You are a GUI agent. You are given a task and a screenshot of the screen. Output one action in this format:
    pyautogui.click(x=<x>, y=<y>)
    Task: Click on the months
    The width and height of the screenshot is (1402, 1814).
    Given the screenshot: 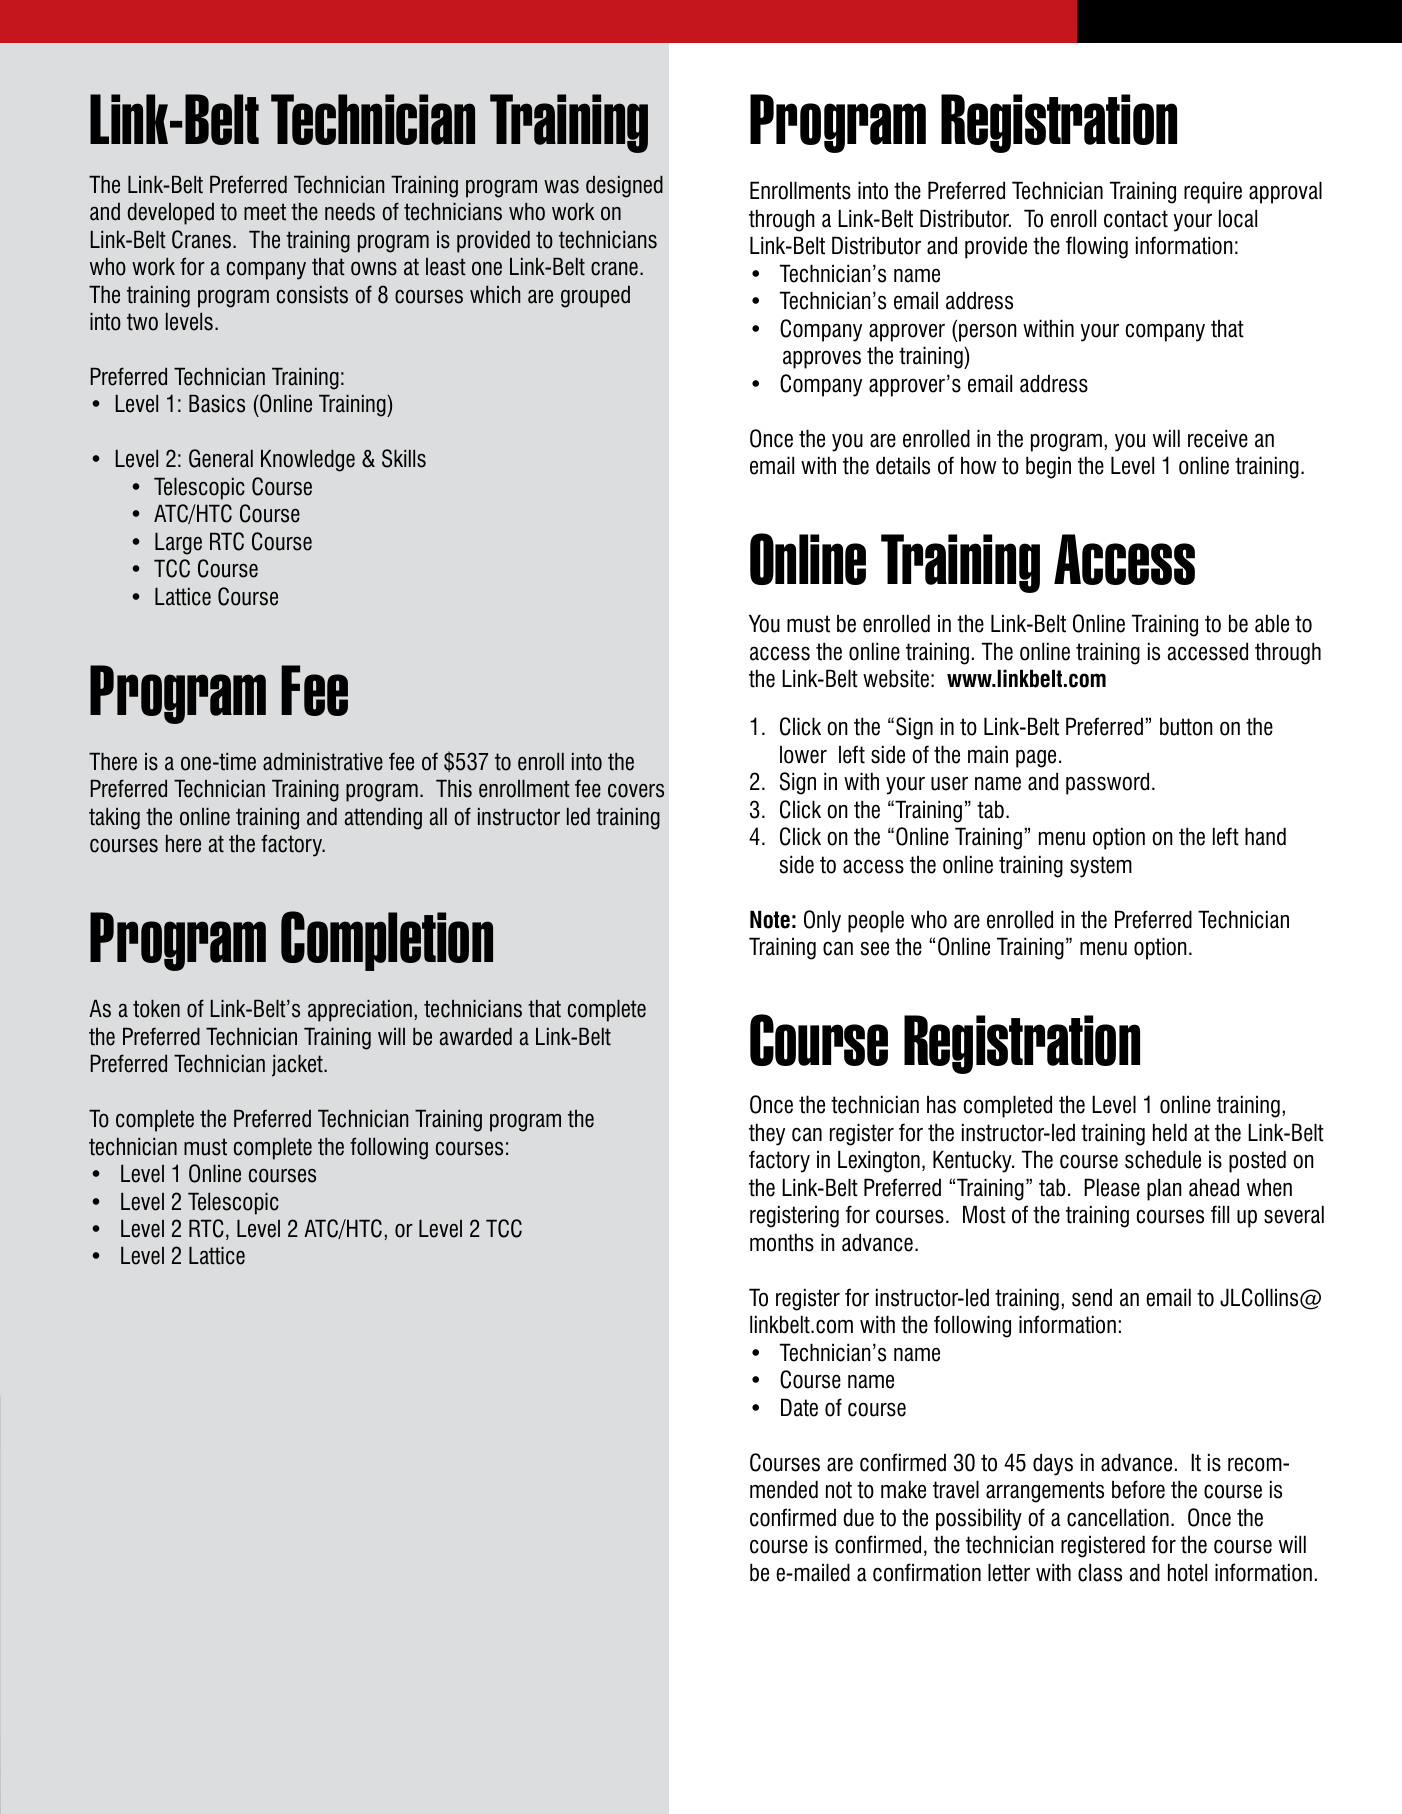 What is the action you would take?
    pyautogui.click(x=782, y=1242)
